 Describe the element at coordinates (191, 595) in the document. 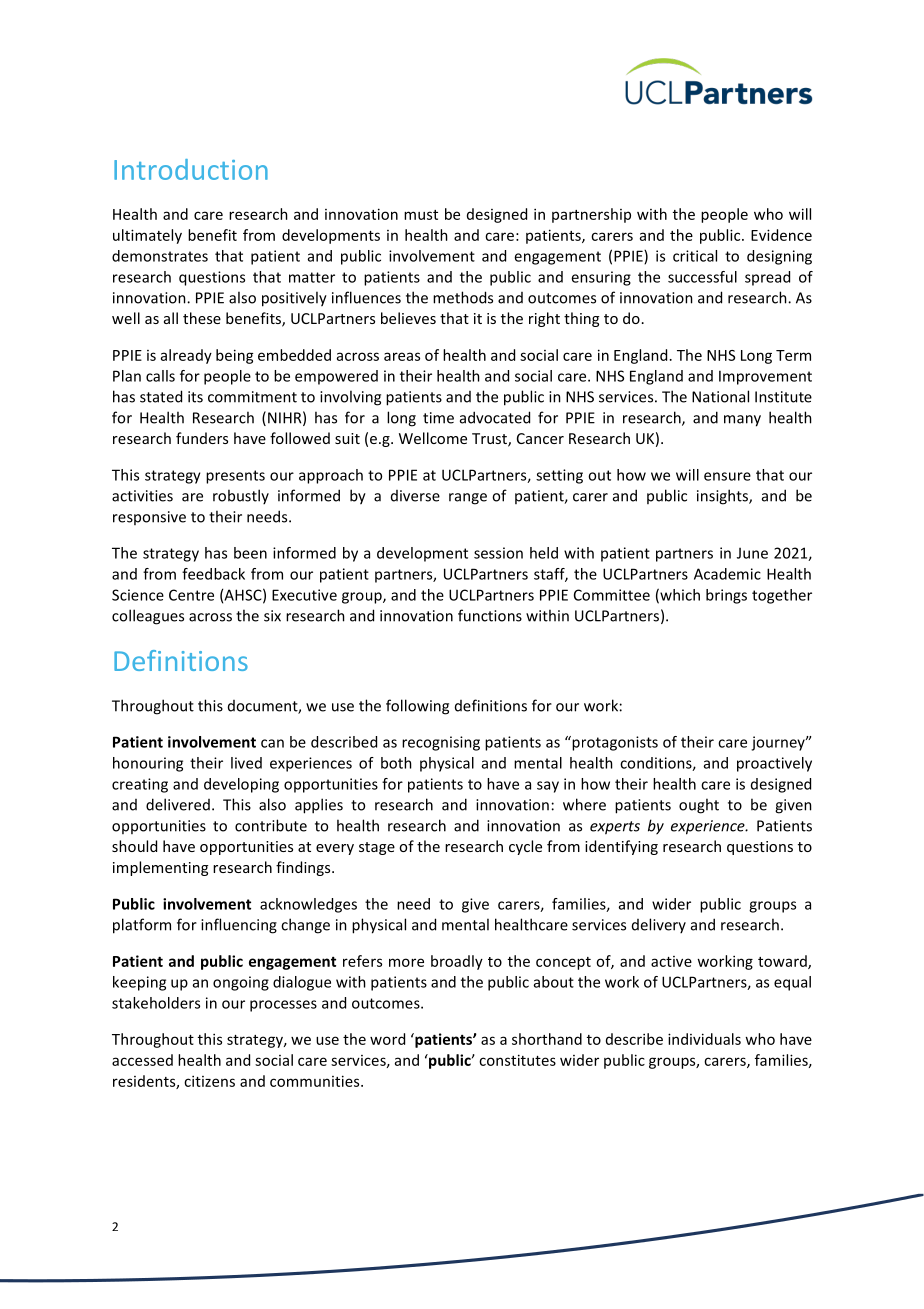

I see `Centre` at that location.
